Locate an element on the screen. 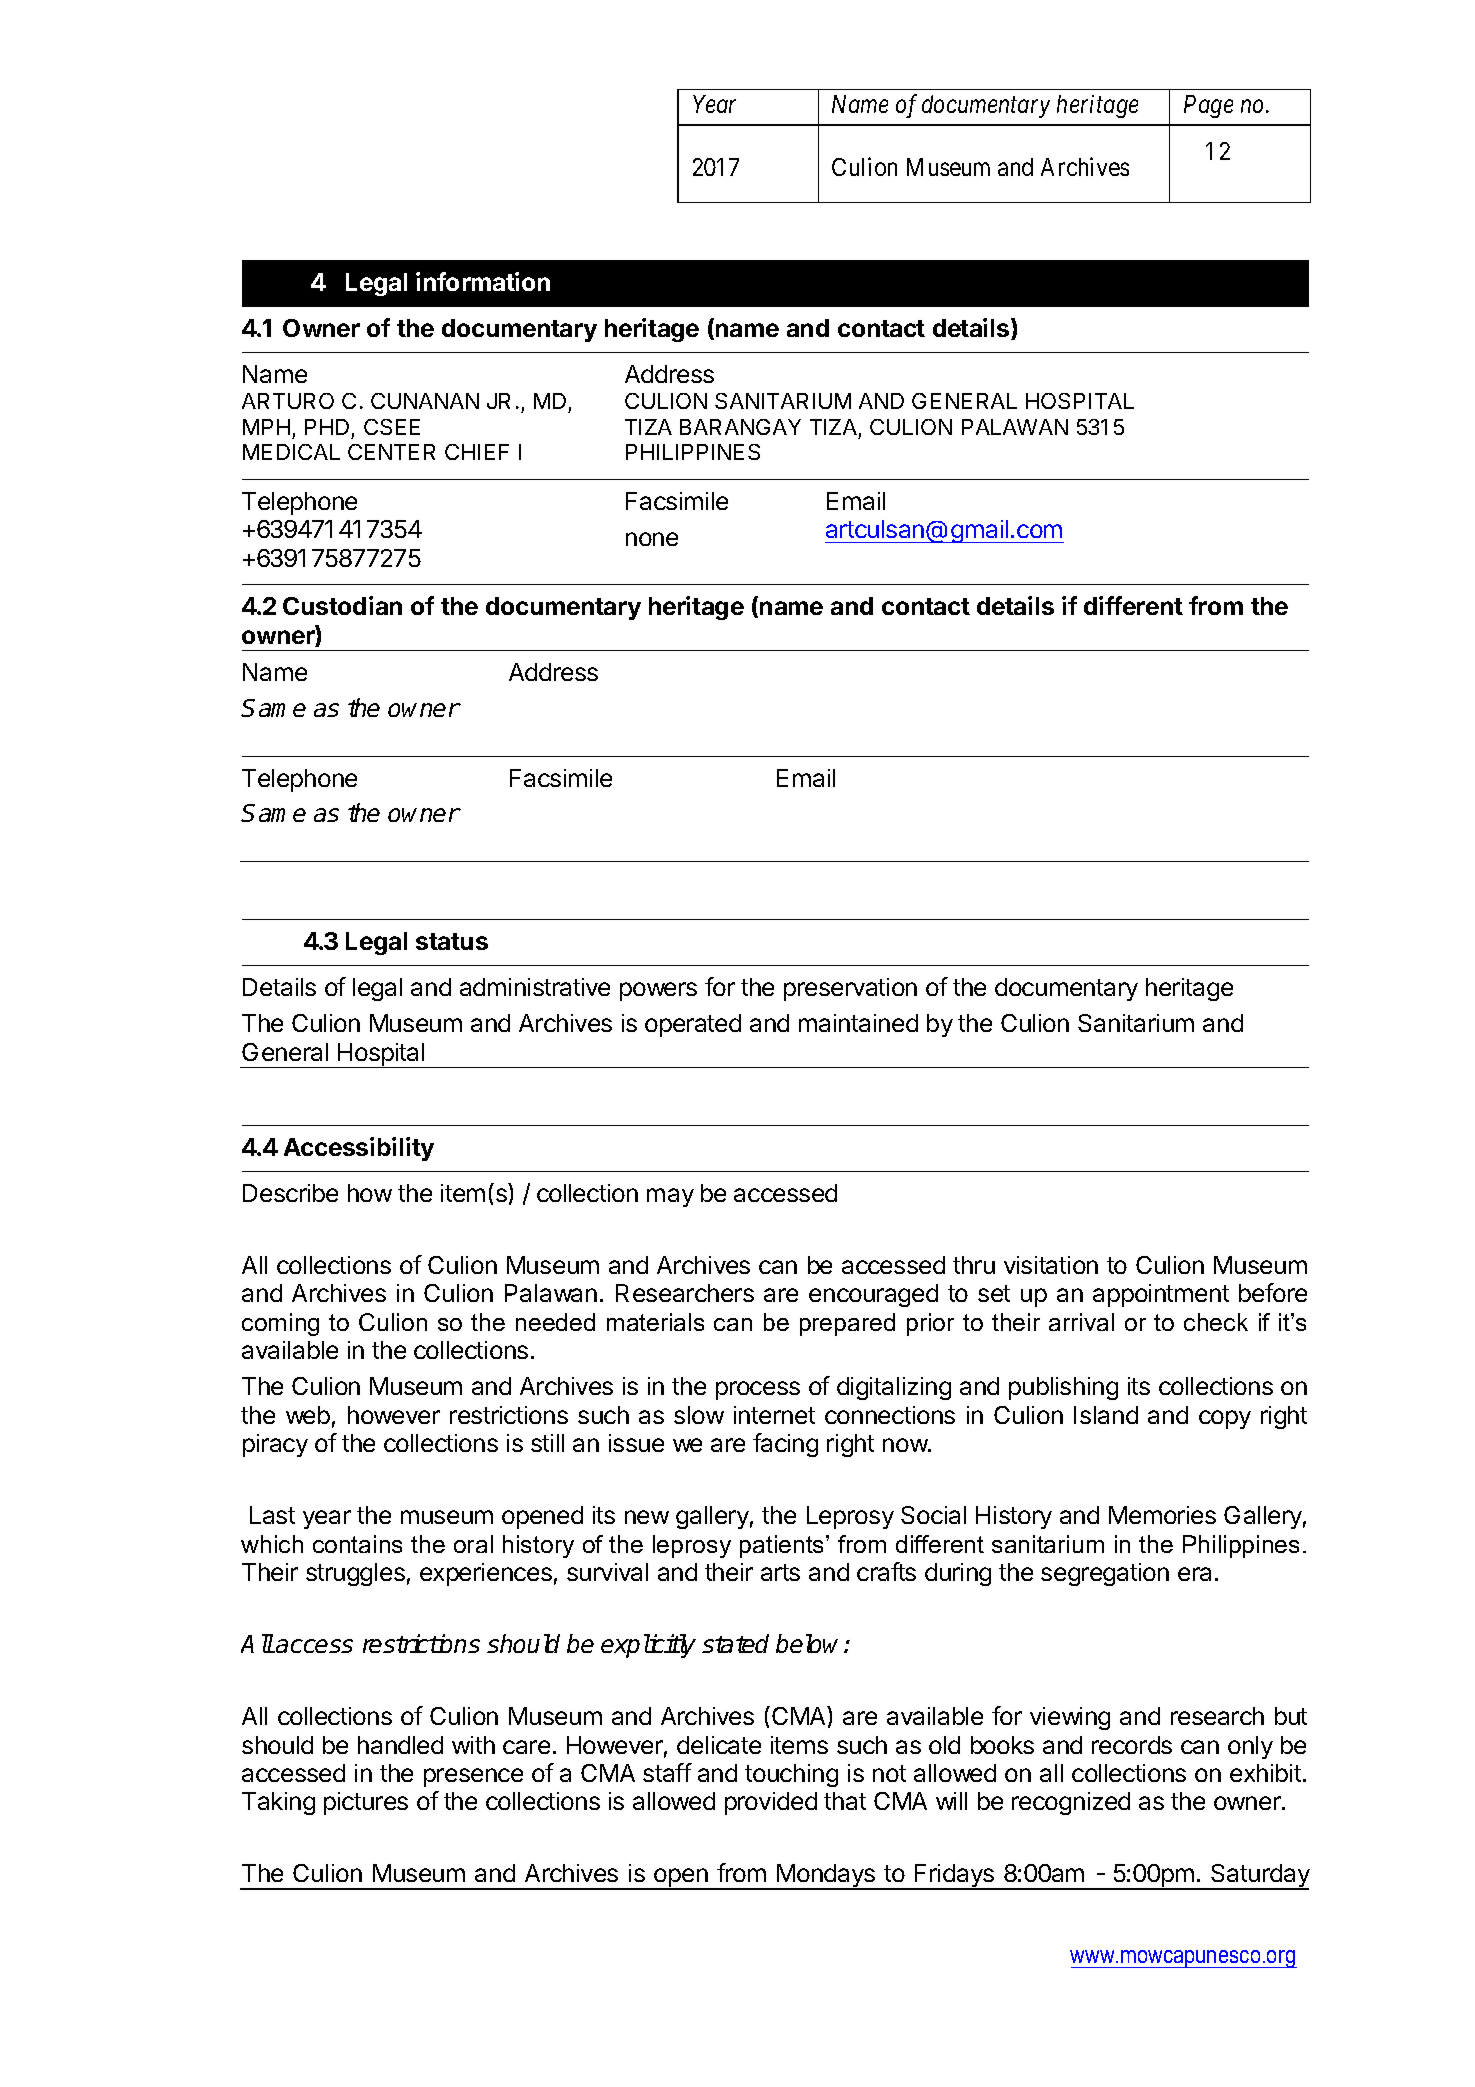  Custodian is located at coordinates (342, 605).
